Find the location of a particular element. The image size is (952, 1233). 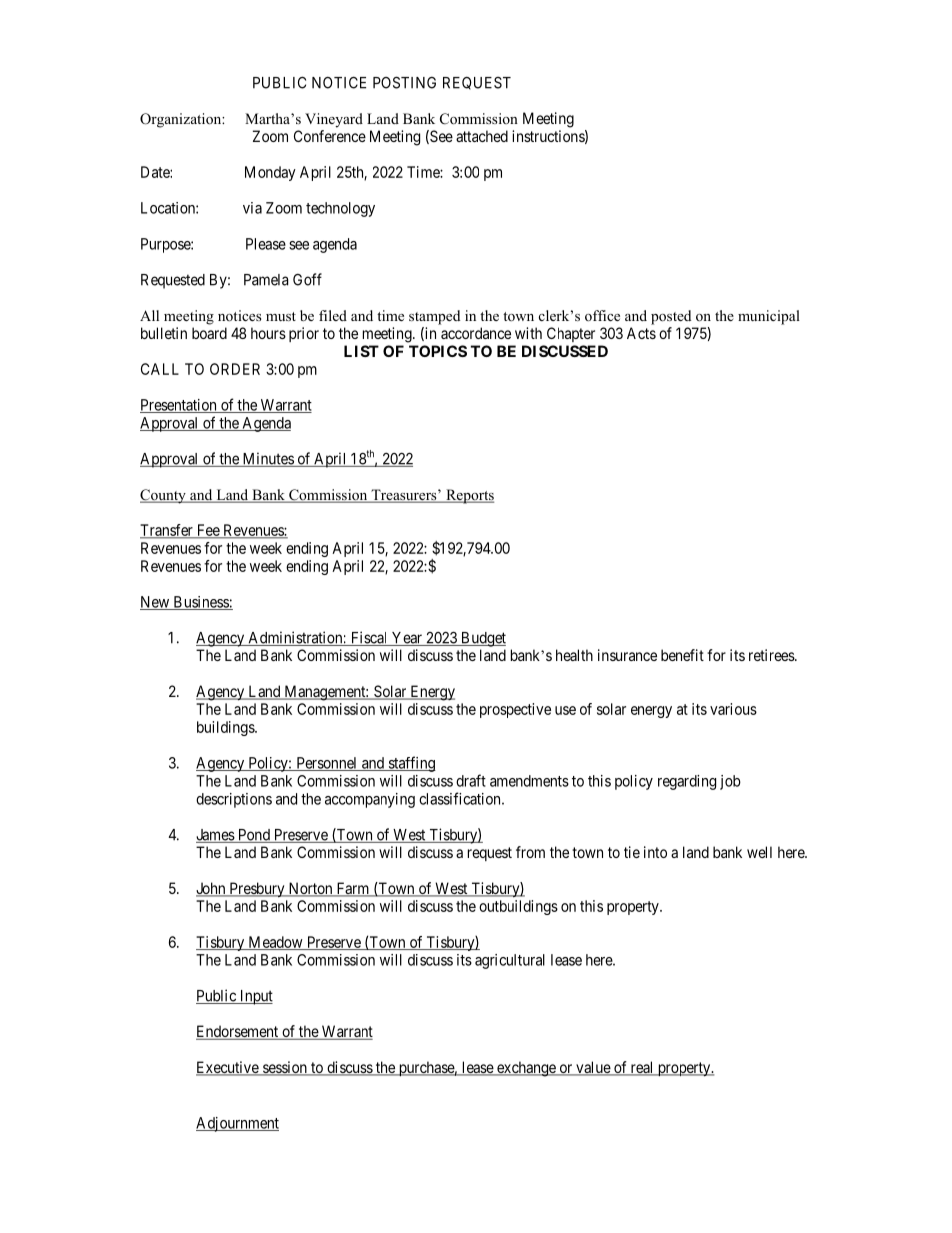

posted is located at coordinates (671, 317).
